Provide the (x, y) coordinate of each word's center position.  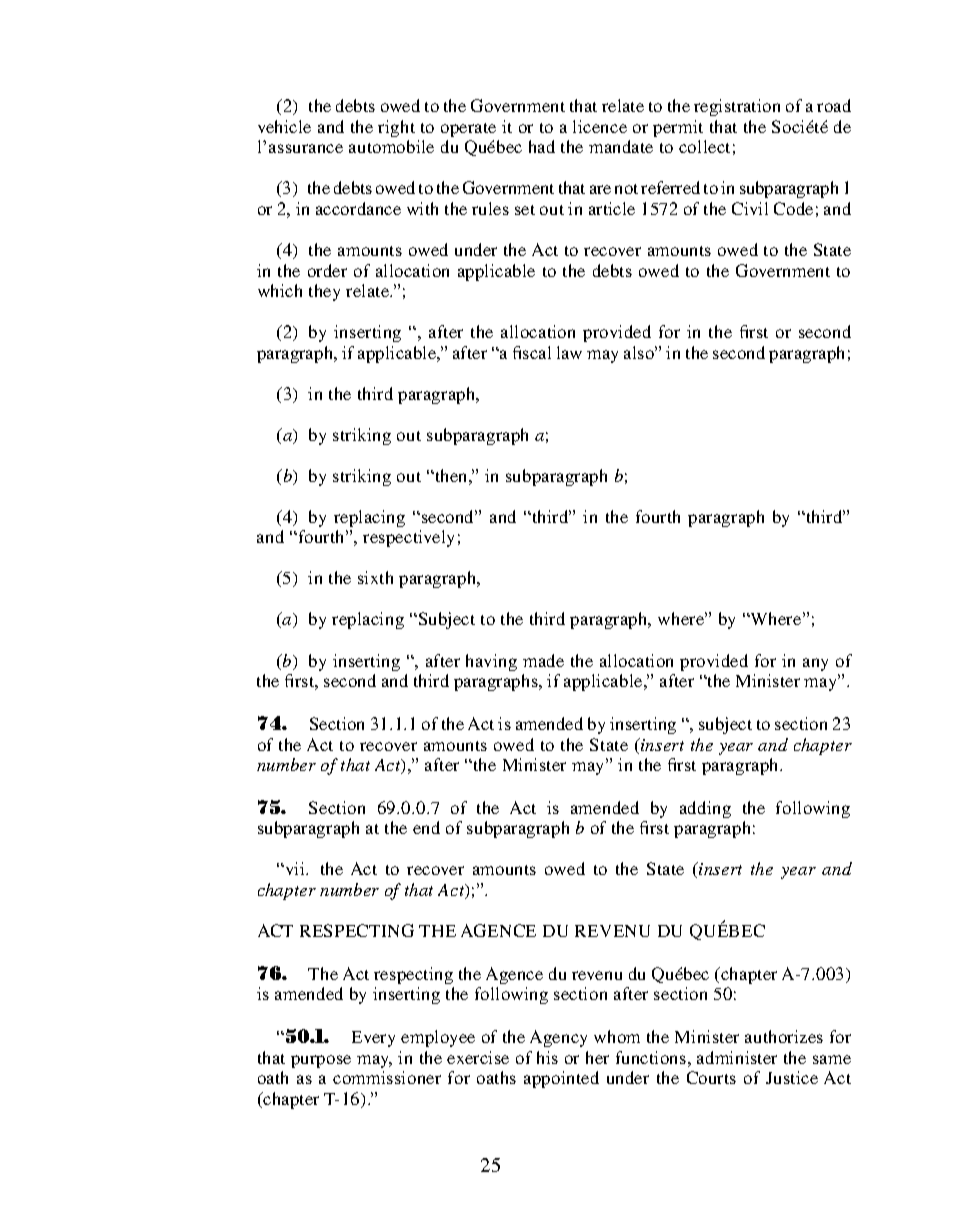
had (542, 146)
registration (737, 107)
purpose (321, 1061)
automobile (391, 146)
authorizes (784, 1036)
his (547, 1057)
